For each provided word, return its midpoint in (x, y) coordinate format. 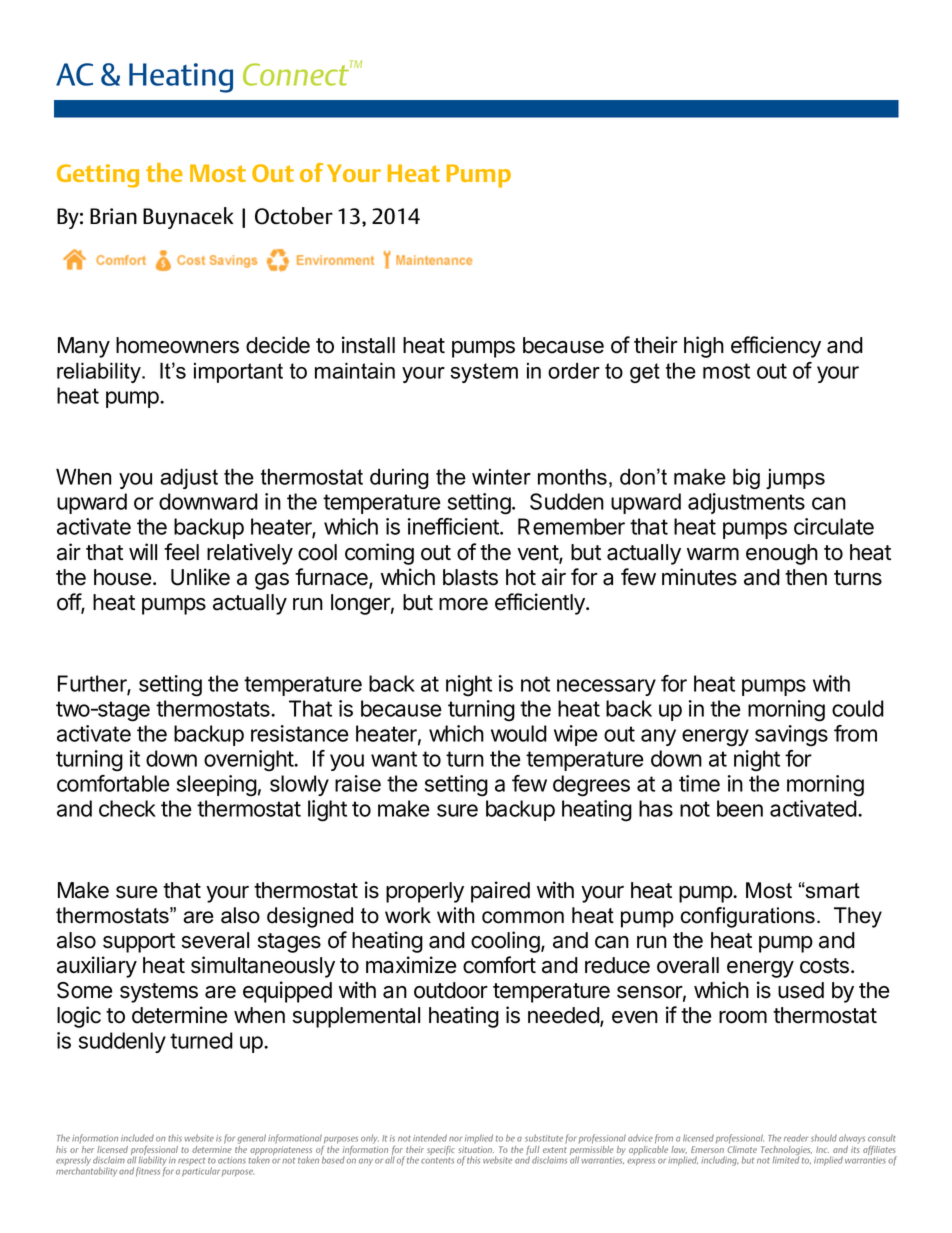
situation (476, 1149)
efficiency (776, 347)
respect (191, 1162)
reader (796, 1138)
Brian (113, 216)
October (294, 216)
